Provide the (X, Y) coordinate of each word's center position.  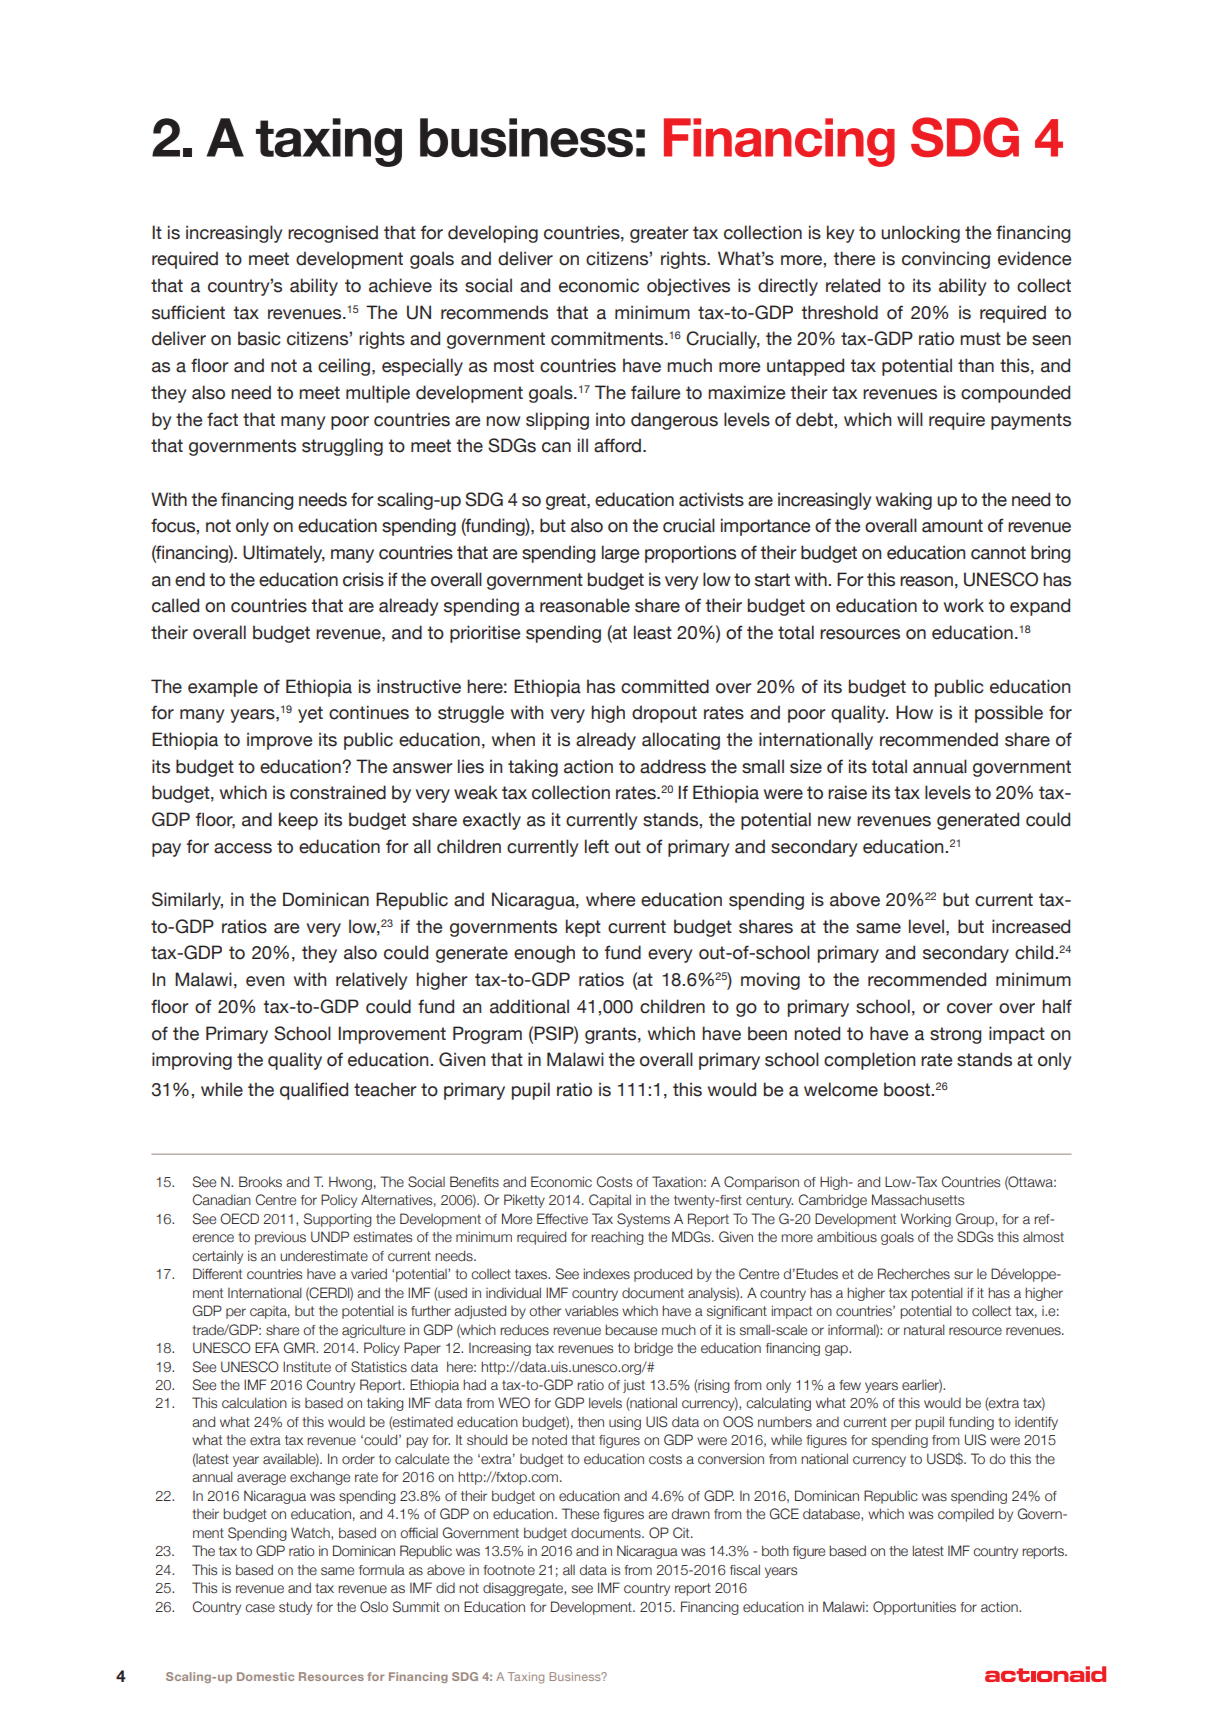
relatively (371, 981)
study (295, 1608)
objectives (688, 287)
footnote (509, 1570)
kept (583, 928)
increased (1031, 926)
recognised (333, 234)
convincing (946, 260)
